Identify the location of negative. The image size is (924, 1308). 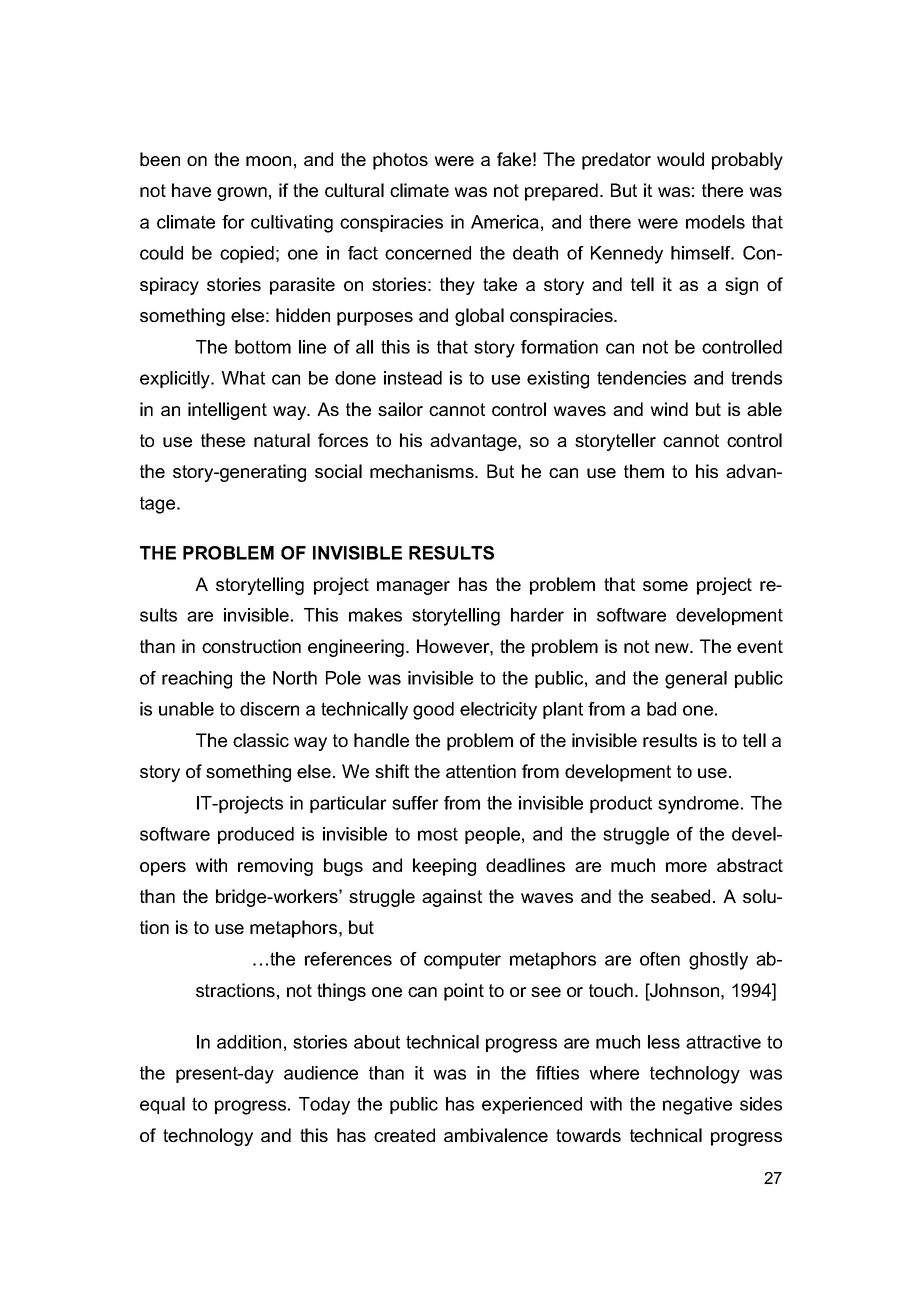
(697, 1106).
